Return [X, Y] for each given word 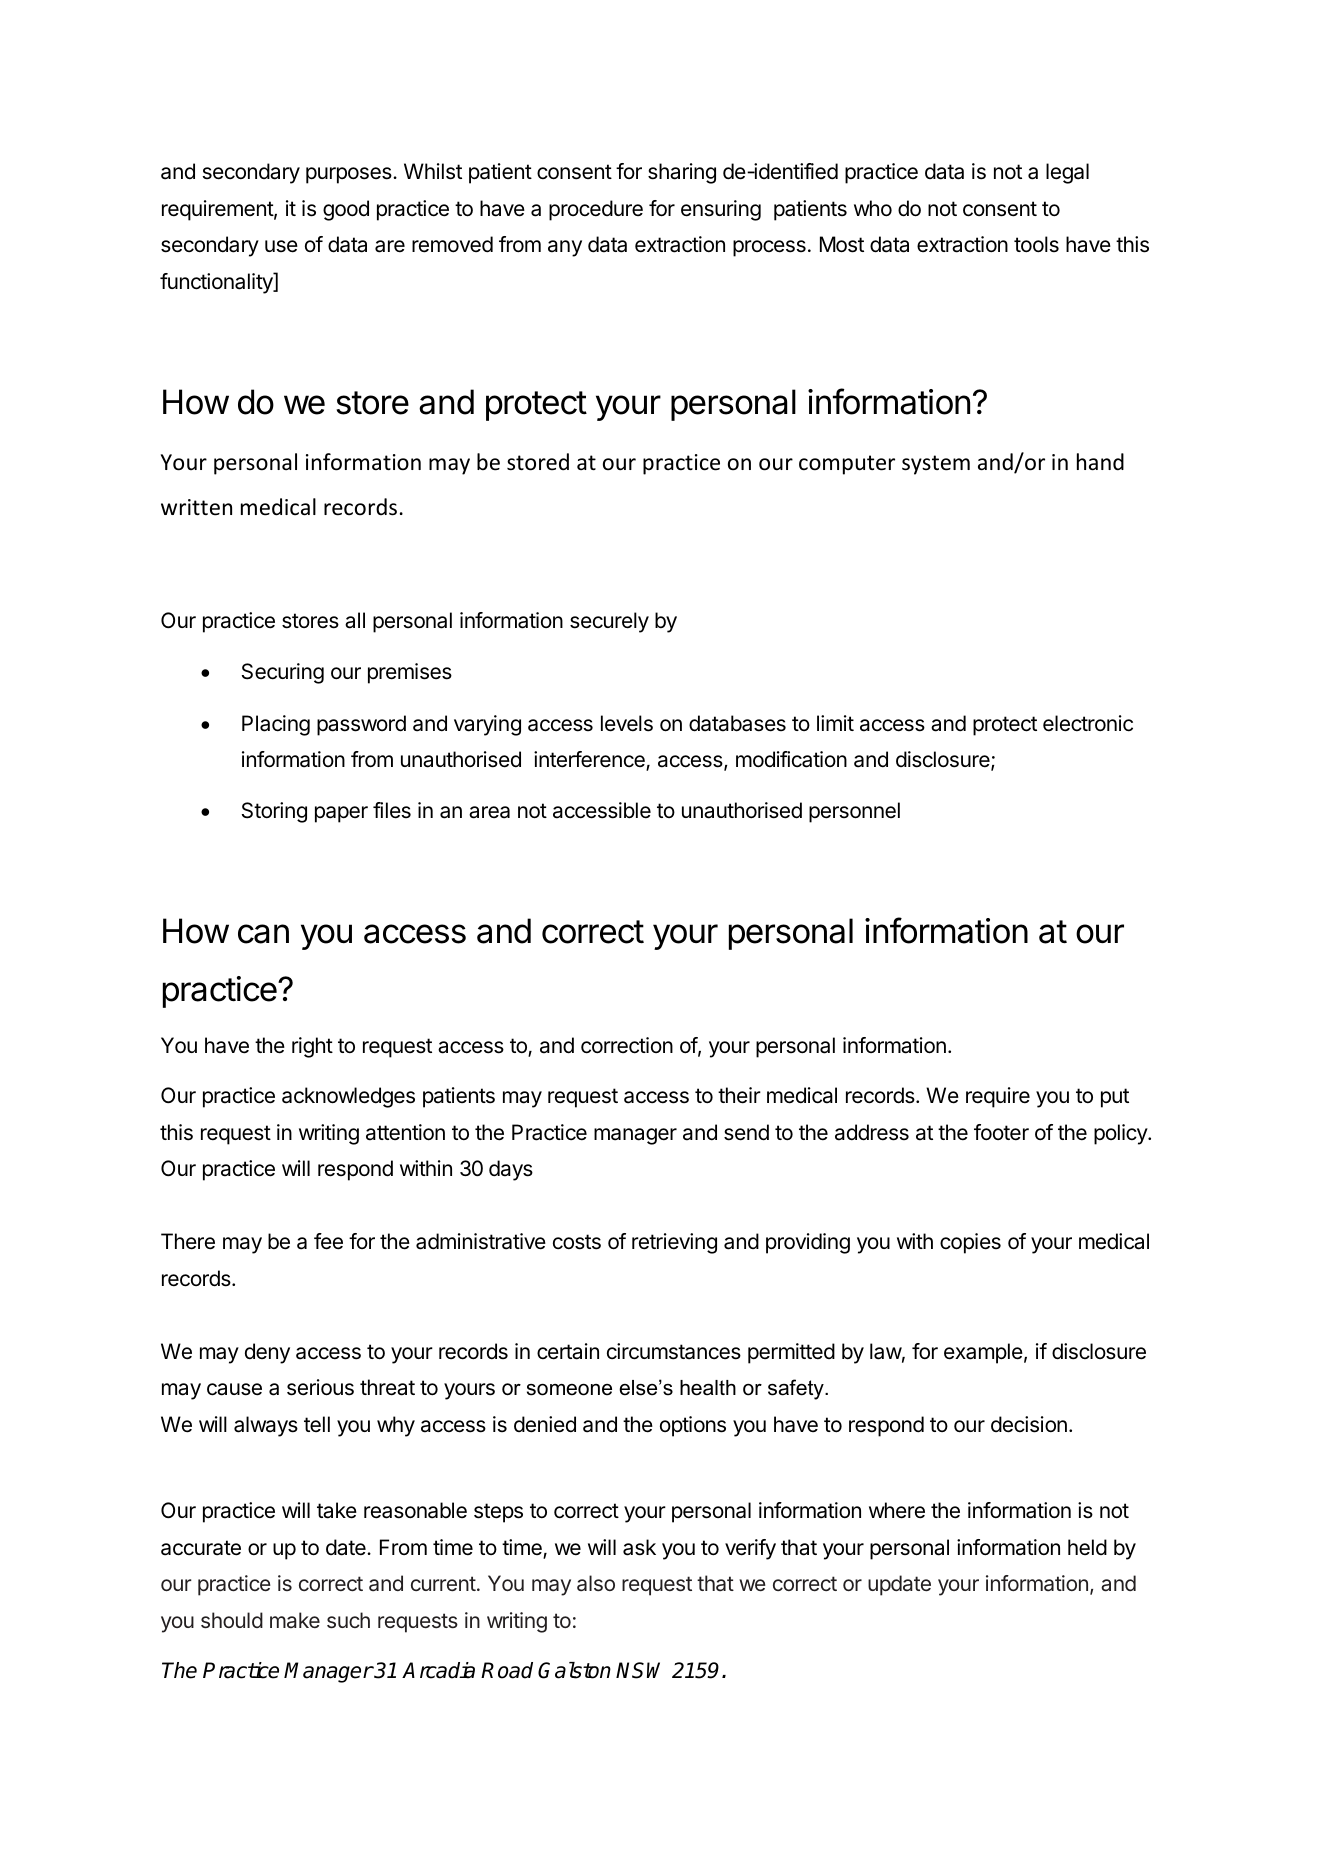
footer [1001, 1132]
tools [1036, 244]
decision [1029, 1424]
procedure [596, 210]
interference [590, 760]
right [312, 1047]
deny [267, 1353]
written [196, 507]
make [295, 1620]
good [346, 210]
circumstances [674, 1351]
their [739, 1095]
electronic [1088, 723]
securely [609, 622]
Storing [274, 812]
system [936, 465]
